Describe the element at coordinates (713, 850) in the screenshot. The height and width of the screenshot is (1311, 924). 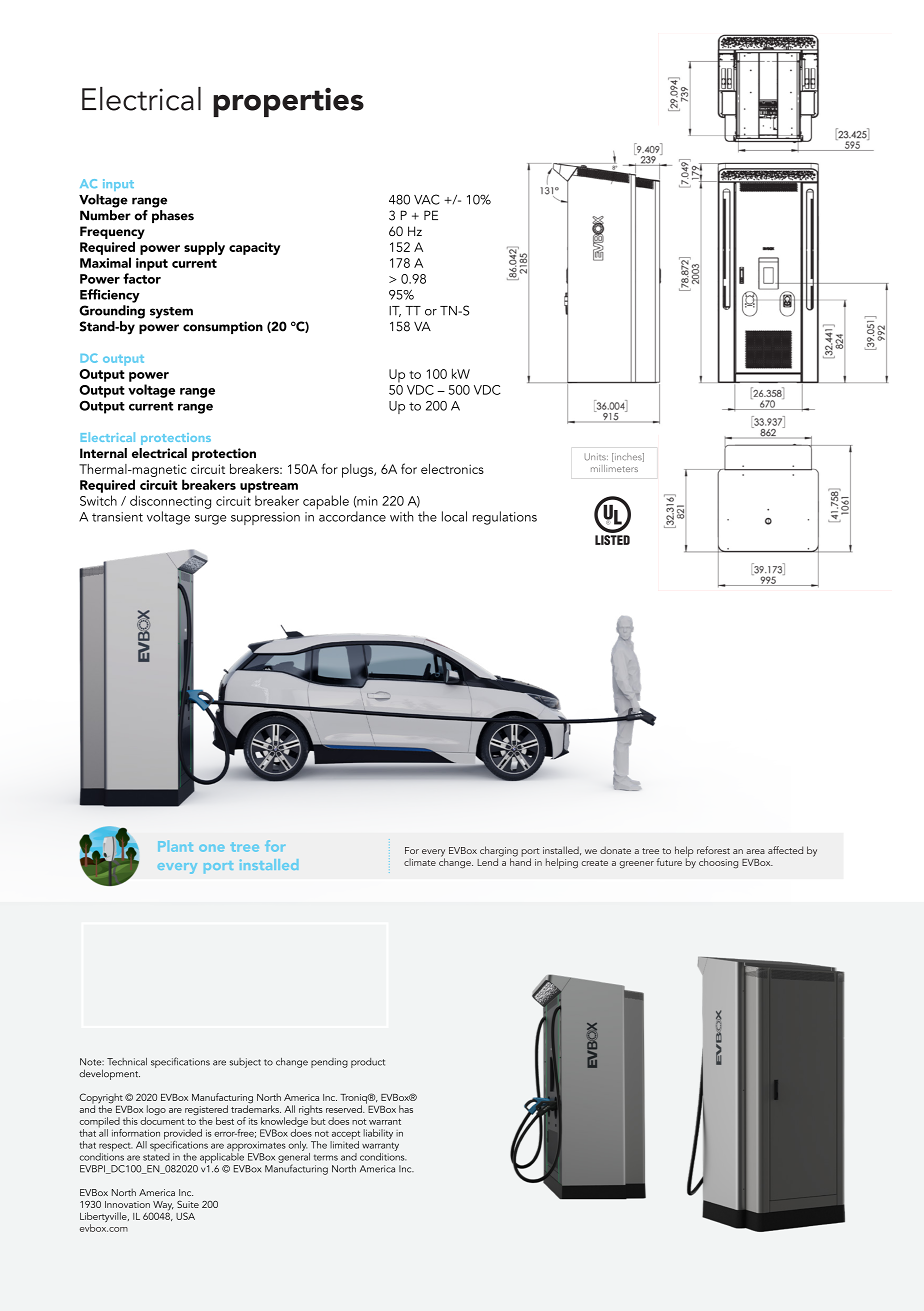
I see `reforest` at that location.
